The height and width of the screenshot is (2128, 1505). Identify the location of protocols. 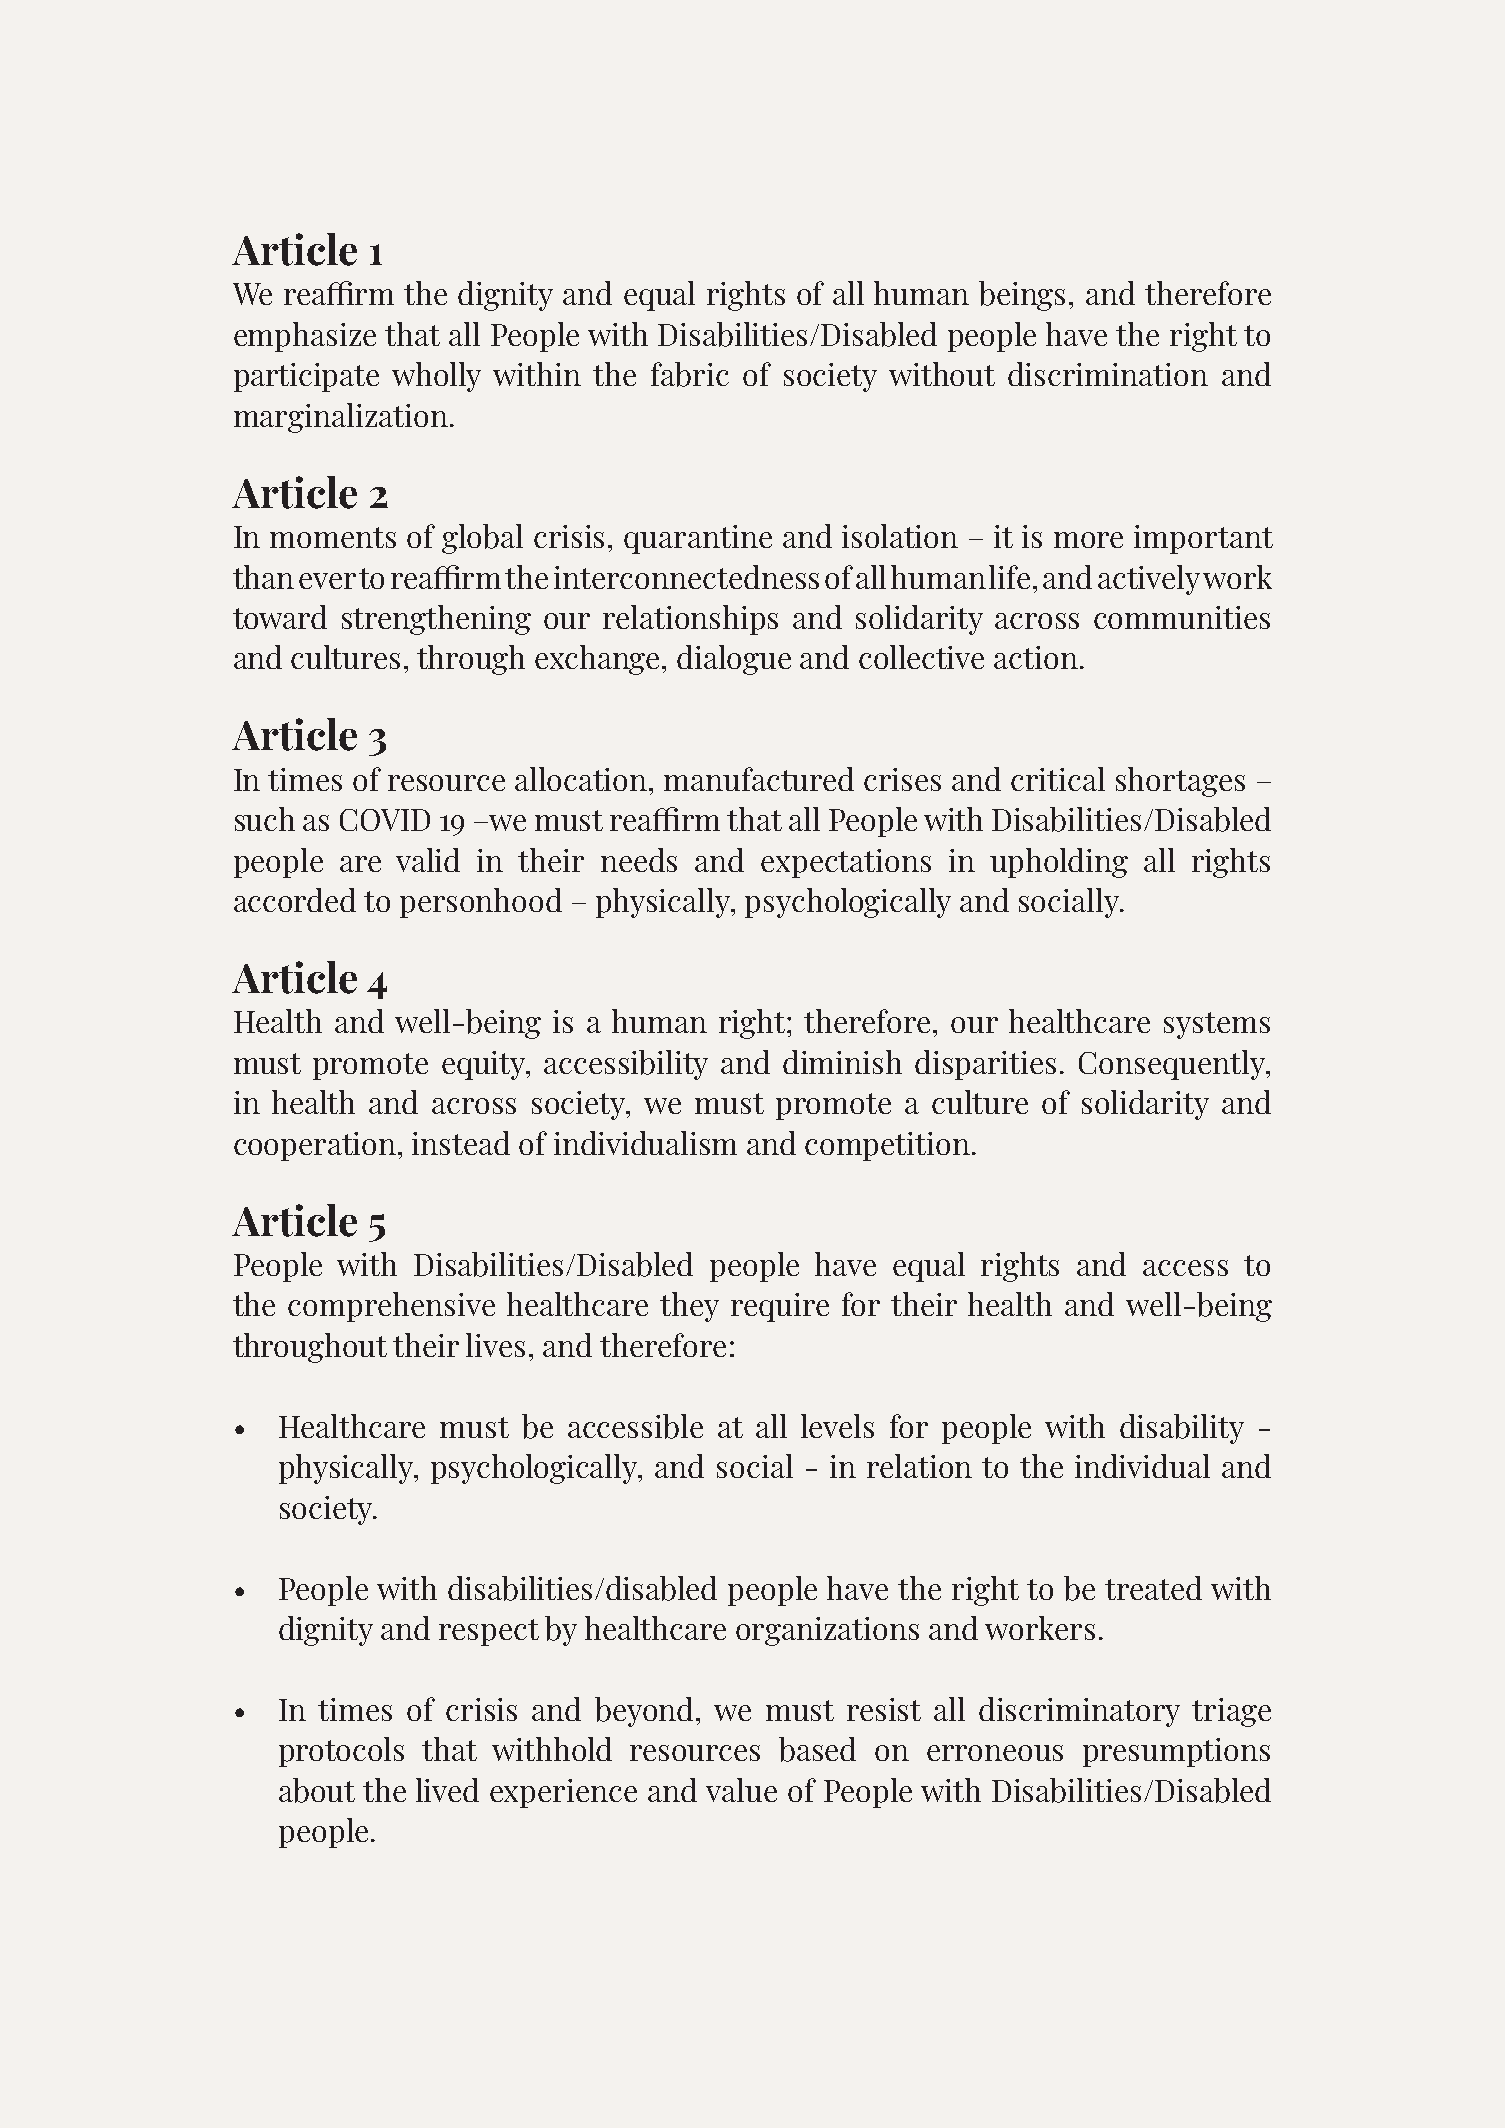
(341, 1752).
